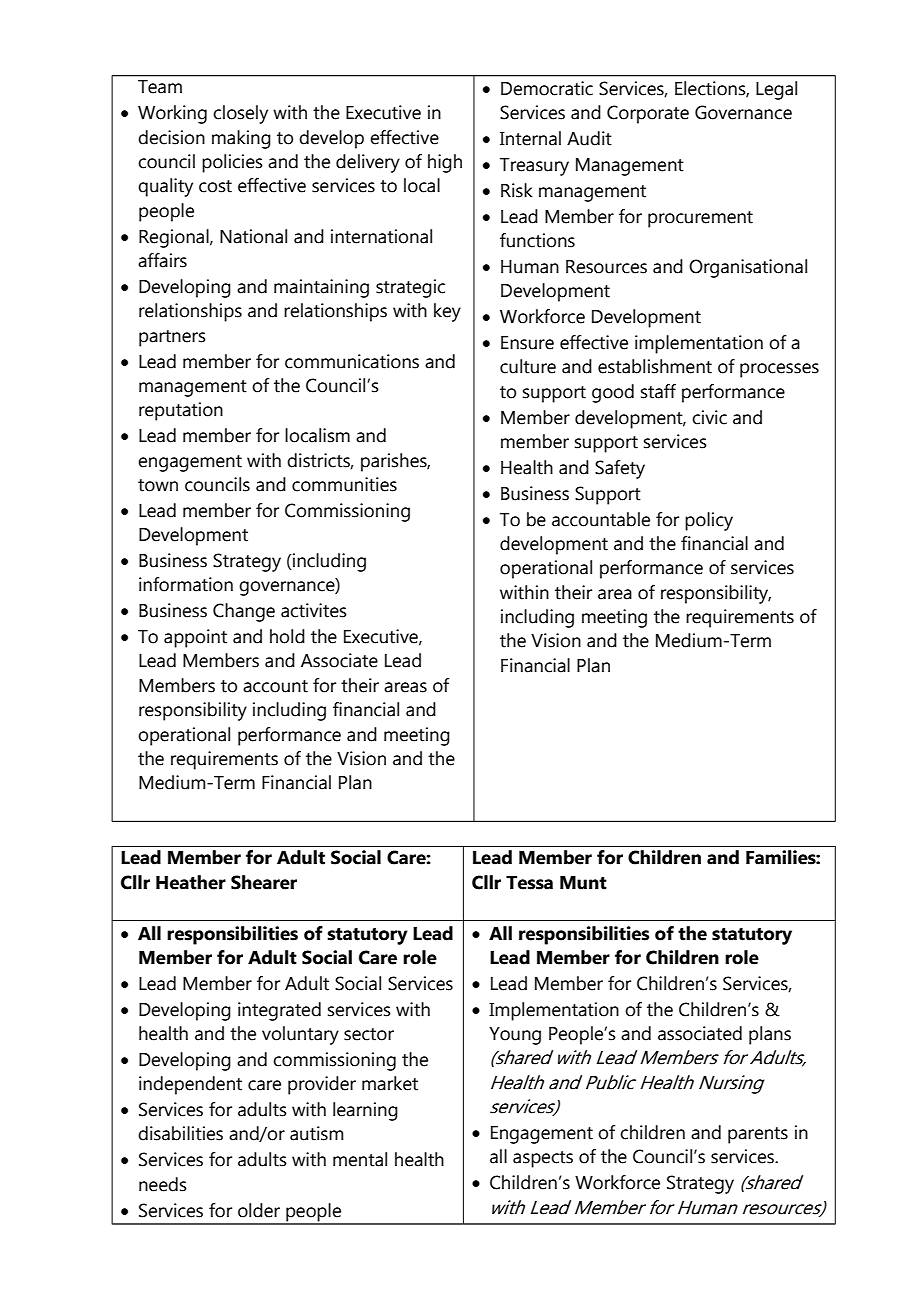 The image size is (924, 1308). Describe the element at coordinates (758, 1135) in the page. I see `parents` at that location.
